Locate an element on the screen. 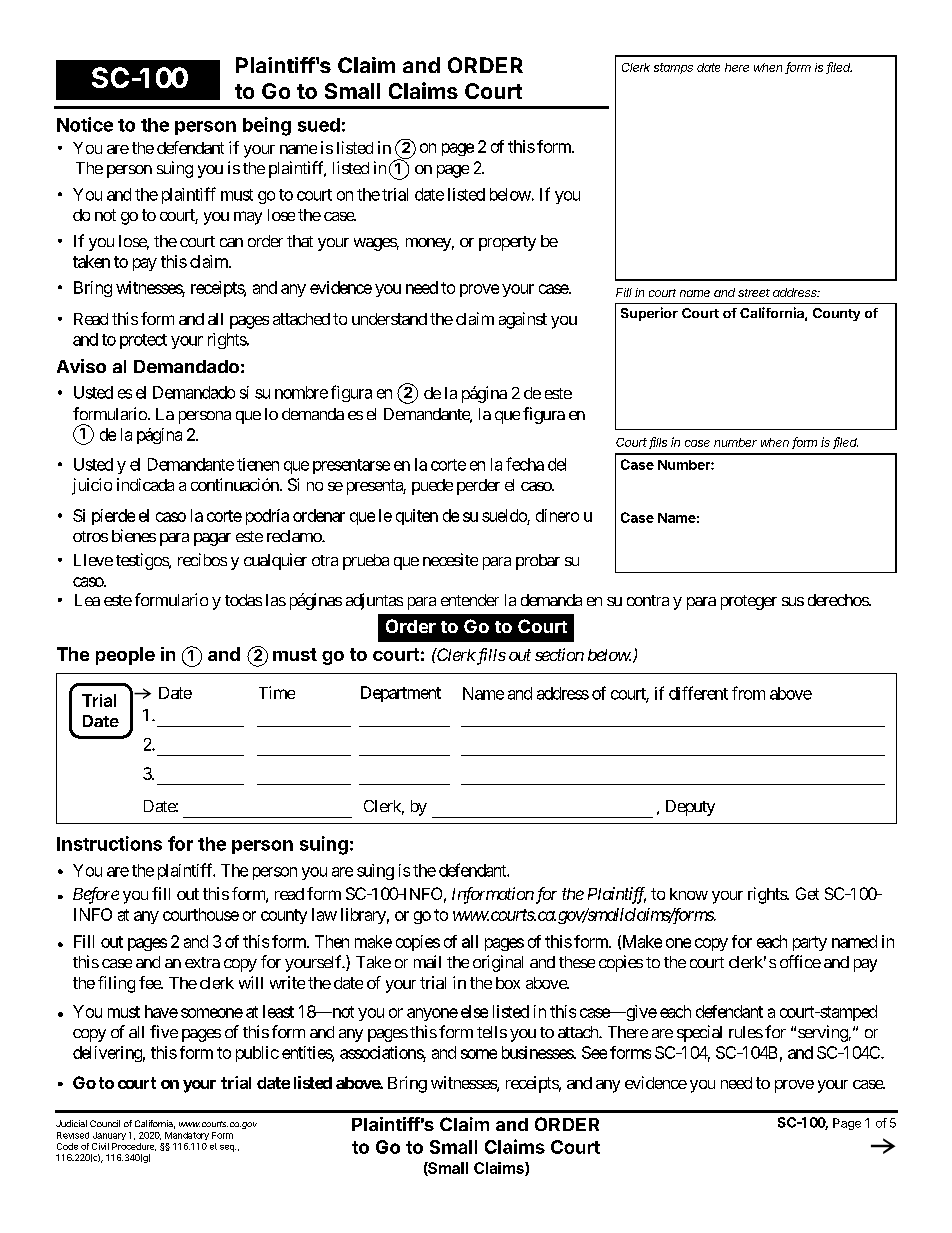  puede is located at coordinates (432, 487).
